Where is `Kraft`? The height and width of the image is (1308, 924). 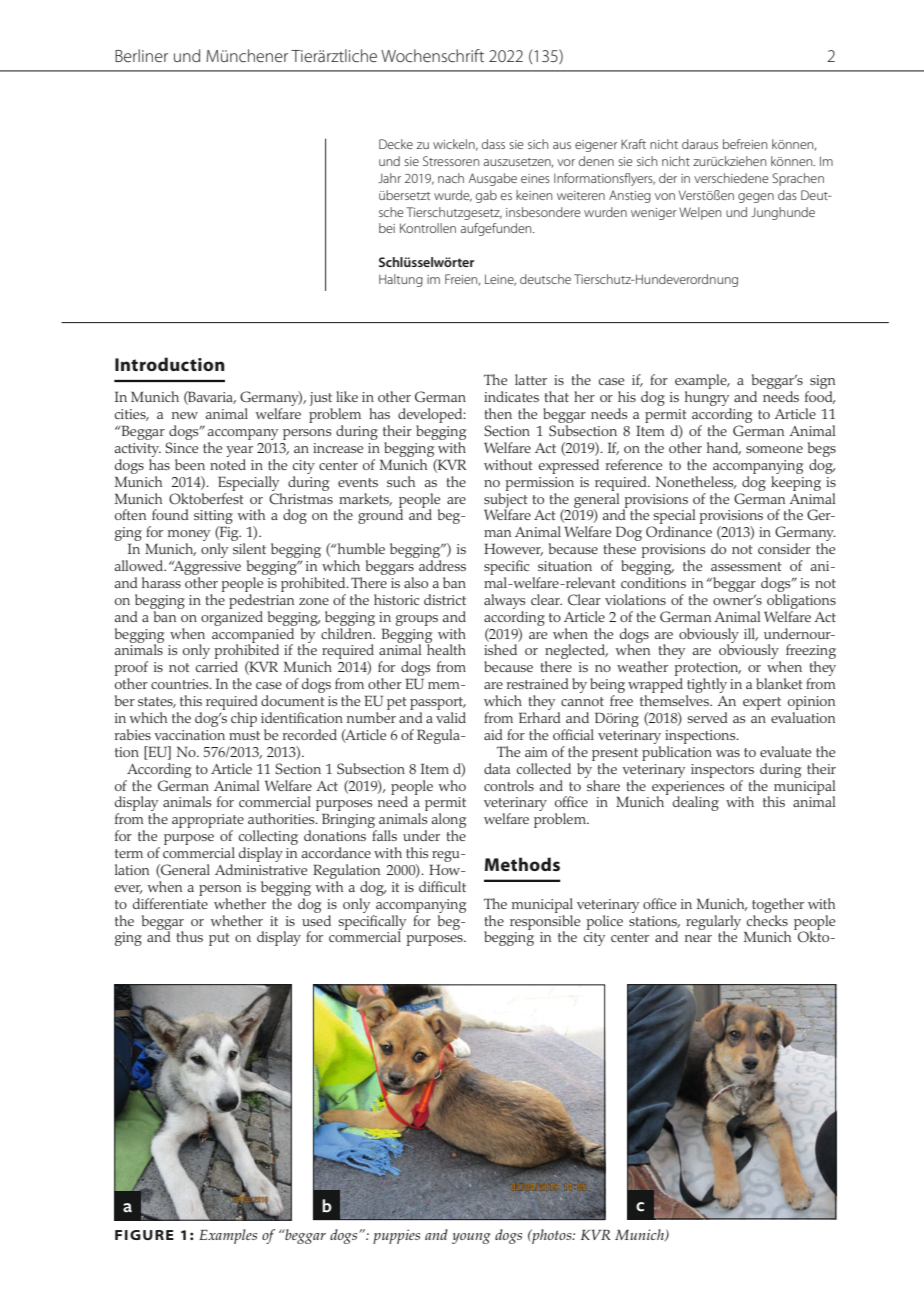 Kraft is located at coordinates (633, 144).
